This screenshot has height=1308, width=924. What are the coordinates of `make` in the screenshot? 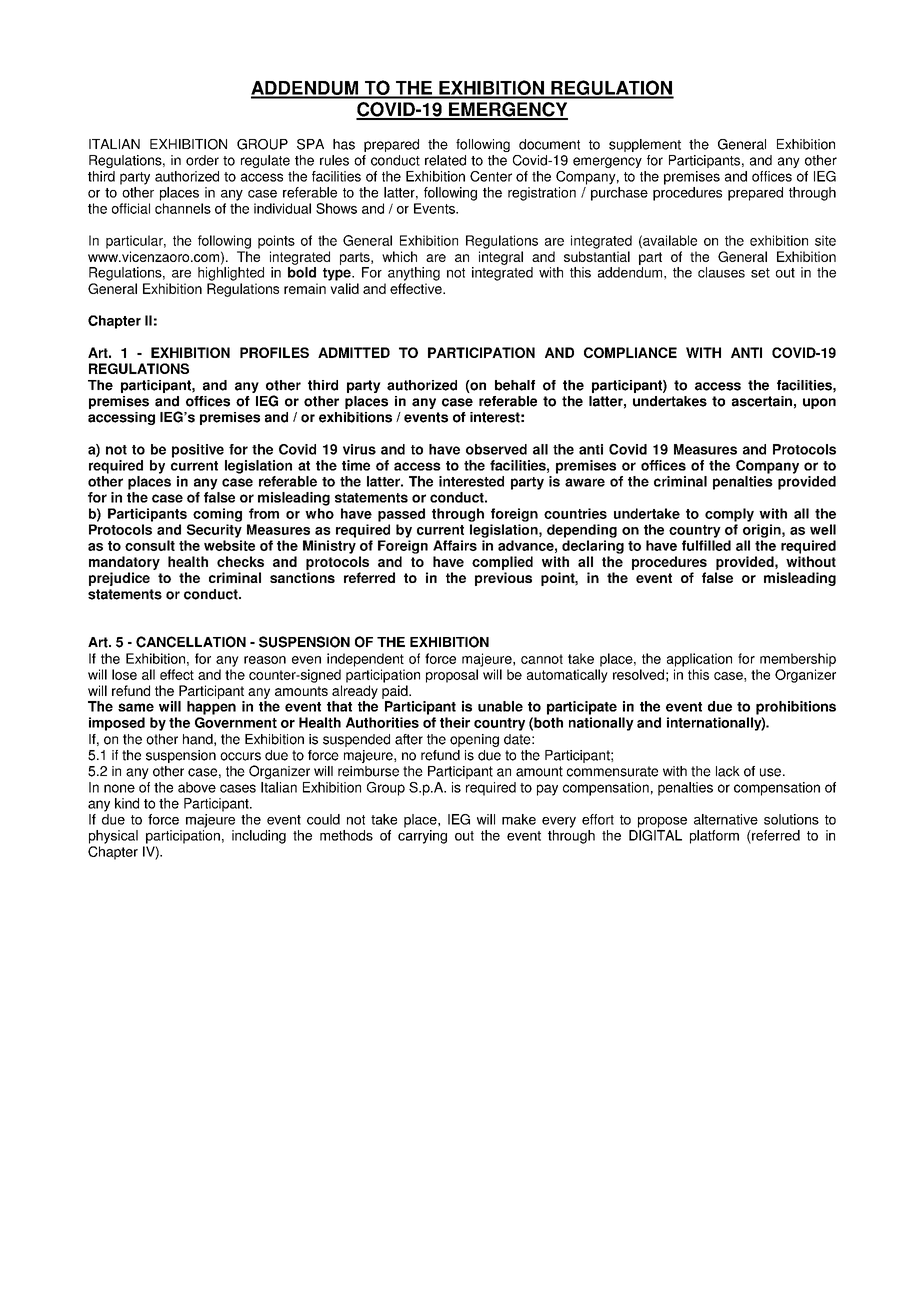 It's located at (519, 819).
